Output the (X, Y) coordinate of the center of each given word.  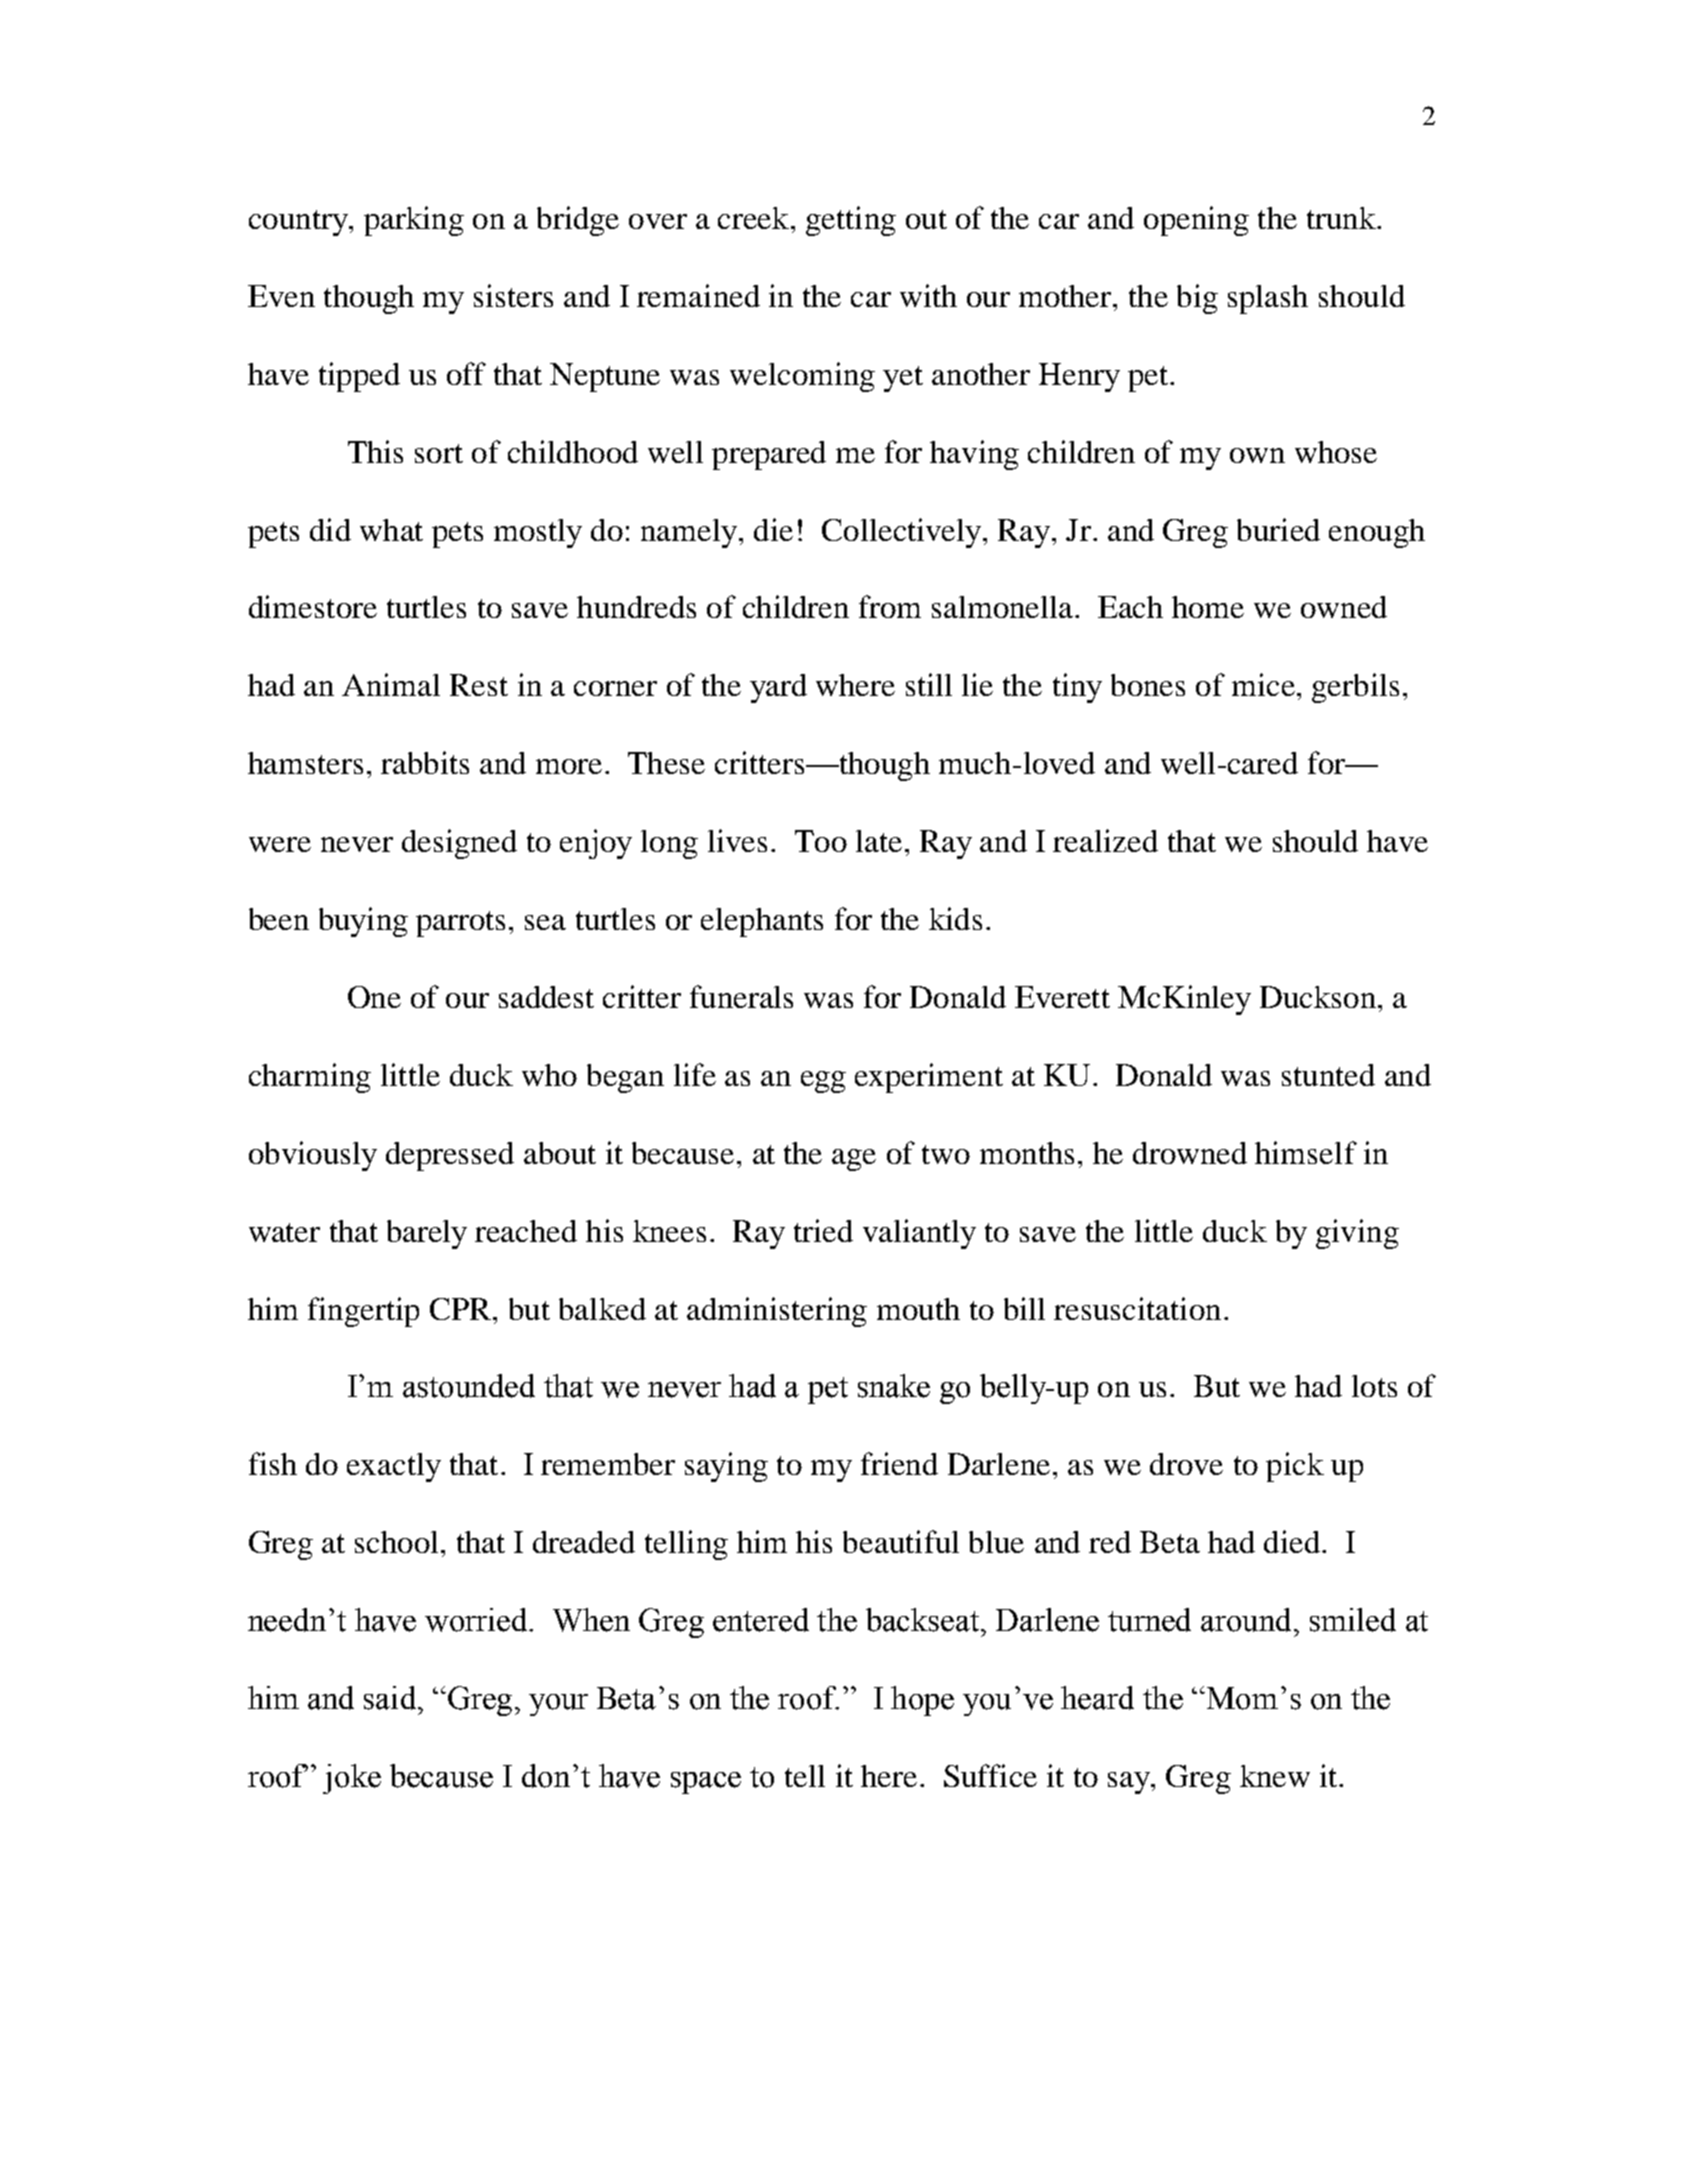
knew (1275, 1776)
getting (851, 221)
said (391, 1698)
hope (922, 1701)
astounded (469, 1386)
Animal (391, 684)
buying (363, 922)
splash (1268, 299)
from (890, 606)
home (1208, 607)
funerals (741, 996)
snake (894, 1386)
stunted (1328, 1075)
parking (414, 221)
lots (1374, 1386)
